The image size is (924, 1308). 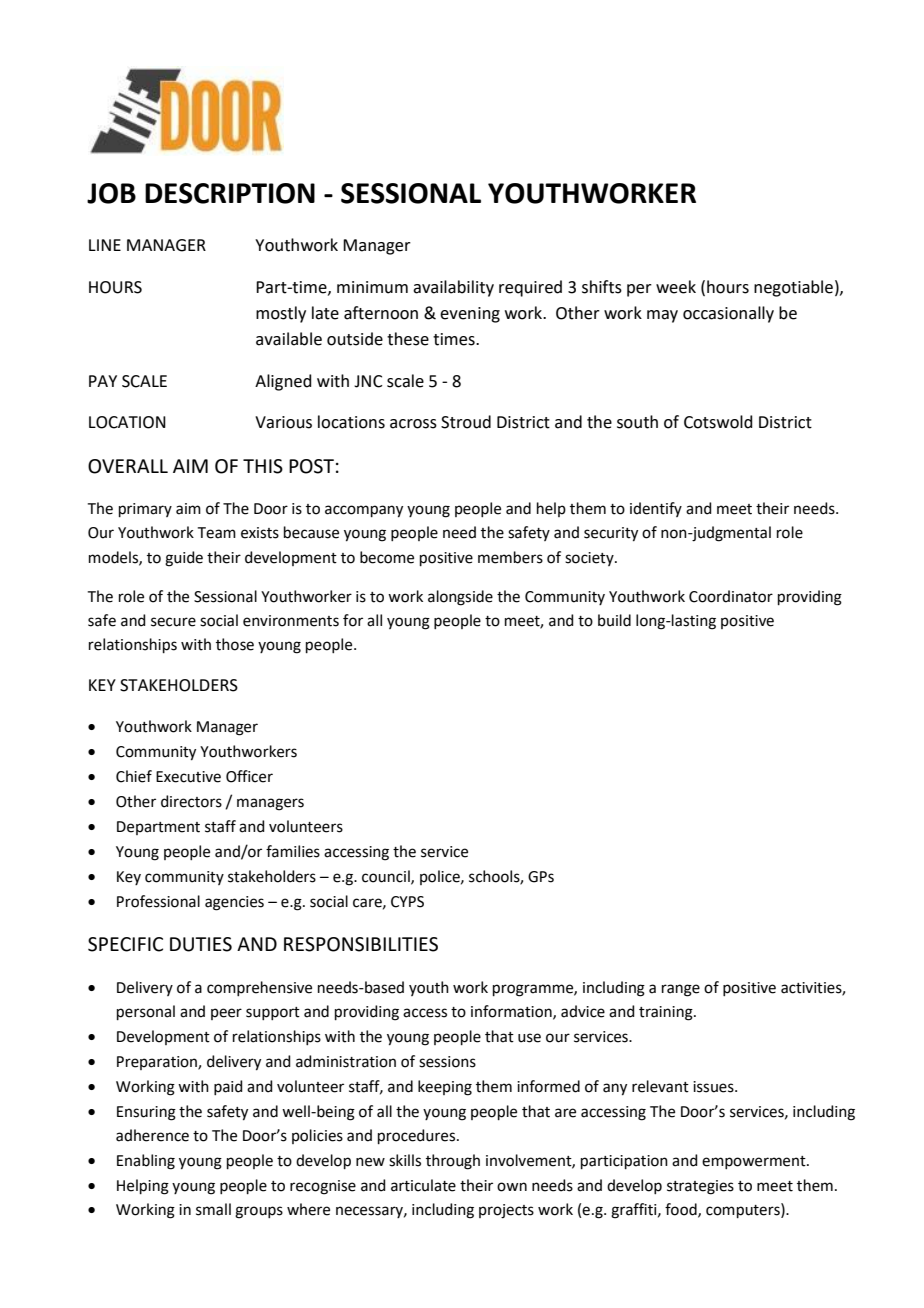 I want to click on RESPONSIBILITIES, so click(x=361, y=944).
